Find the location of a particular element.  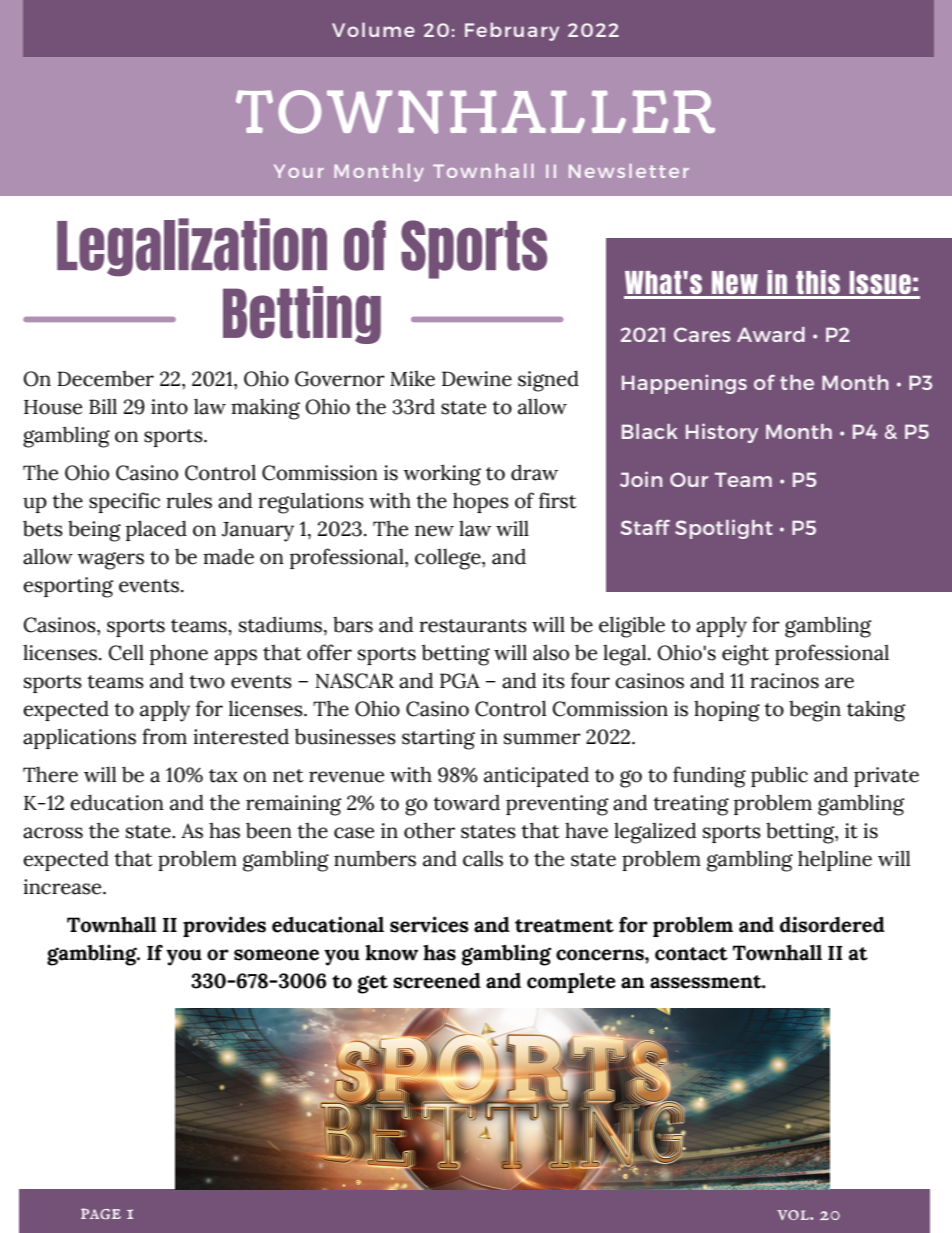

February is located at coordinates (512, 31).
